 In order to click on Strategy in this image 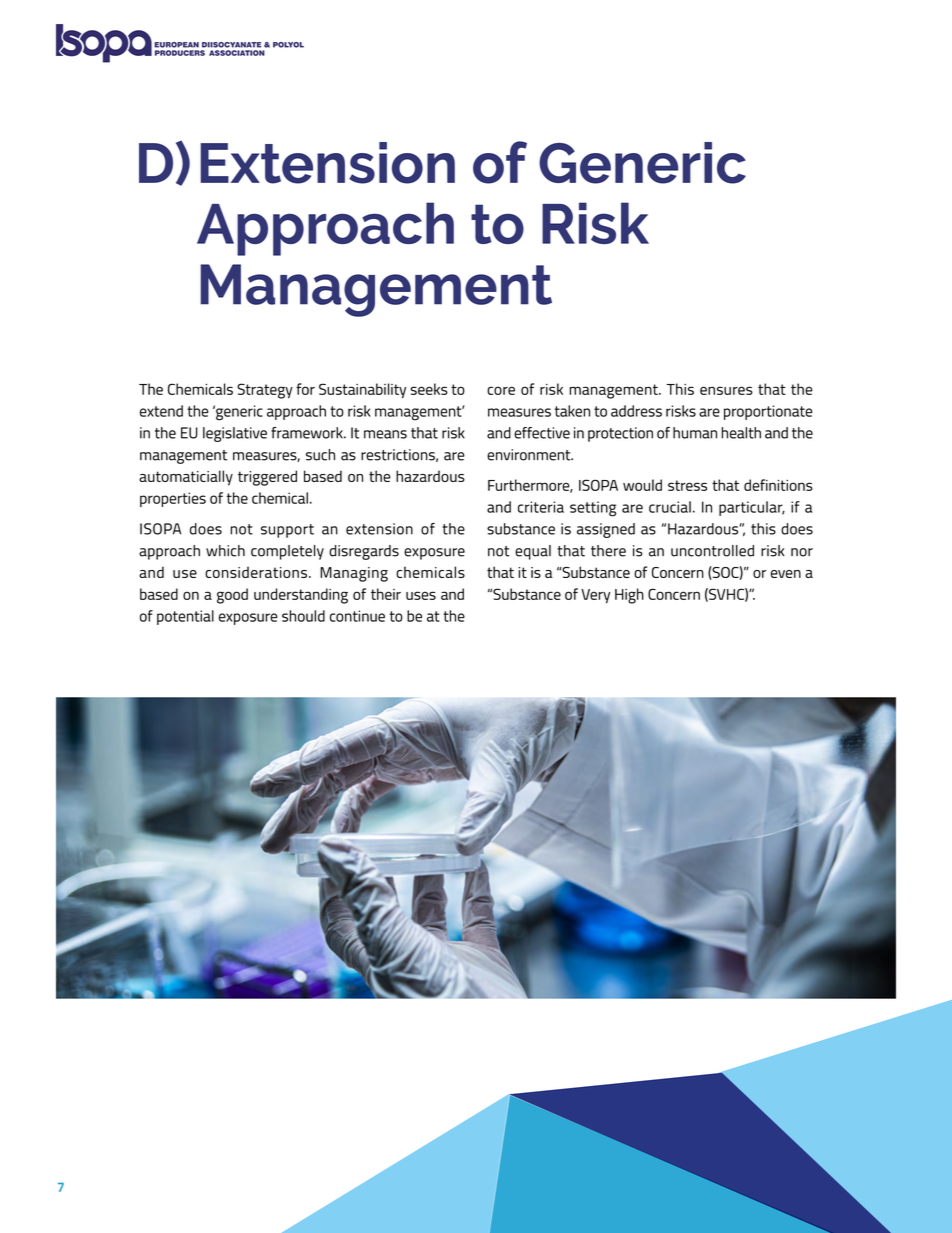, I will do `click(265, 391)`.
